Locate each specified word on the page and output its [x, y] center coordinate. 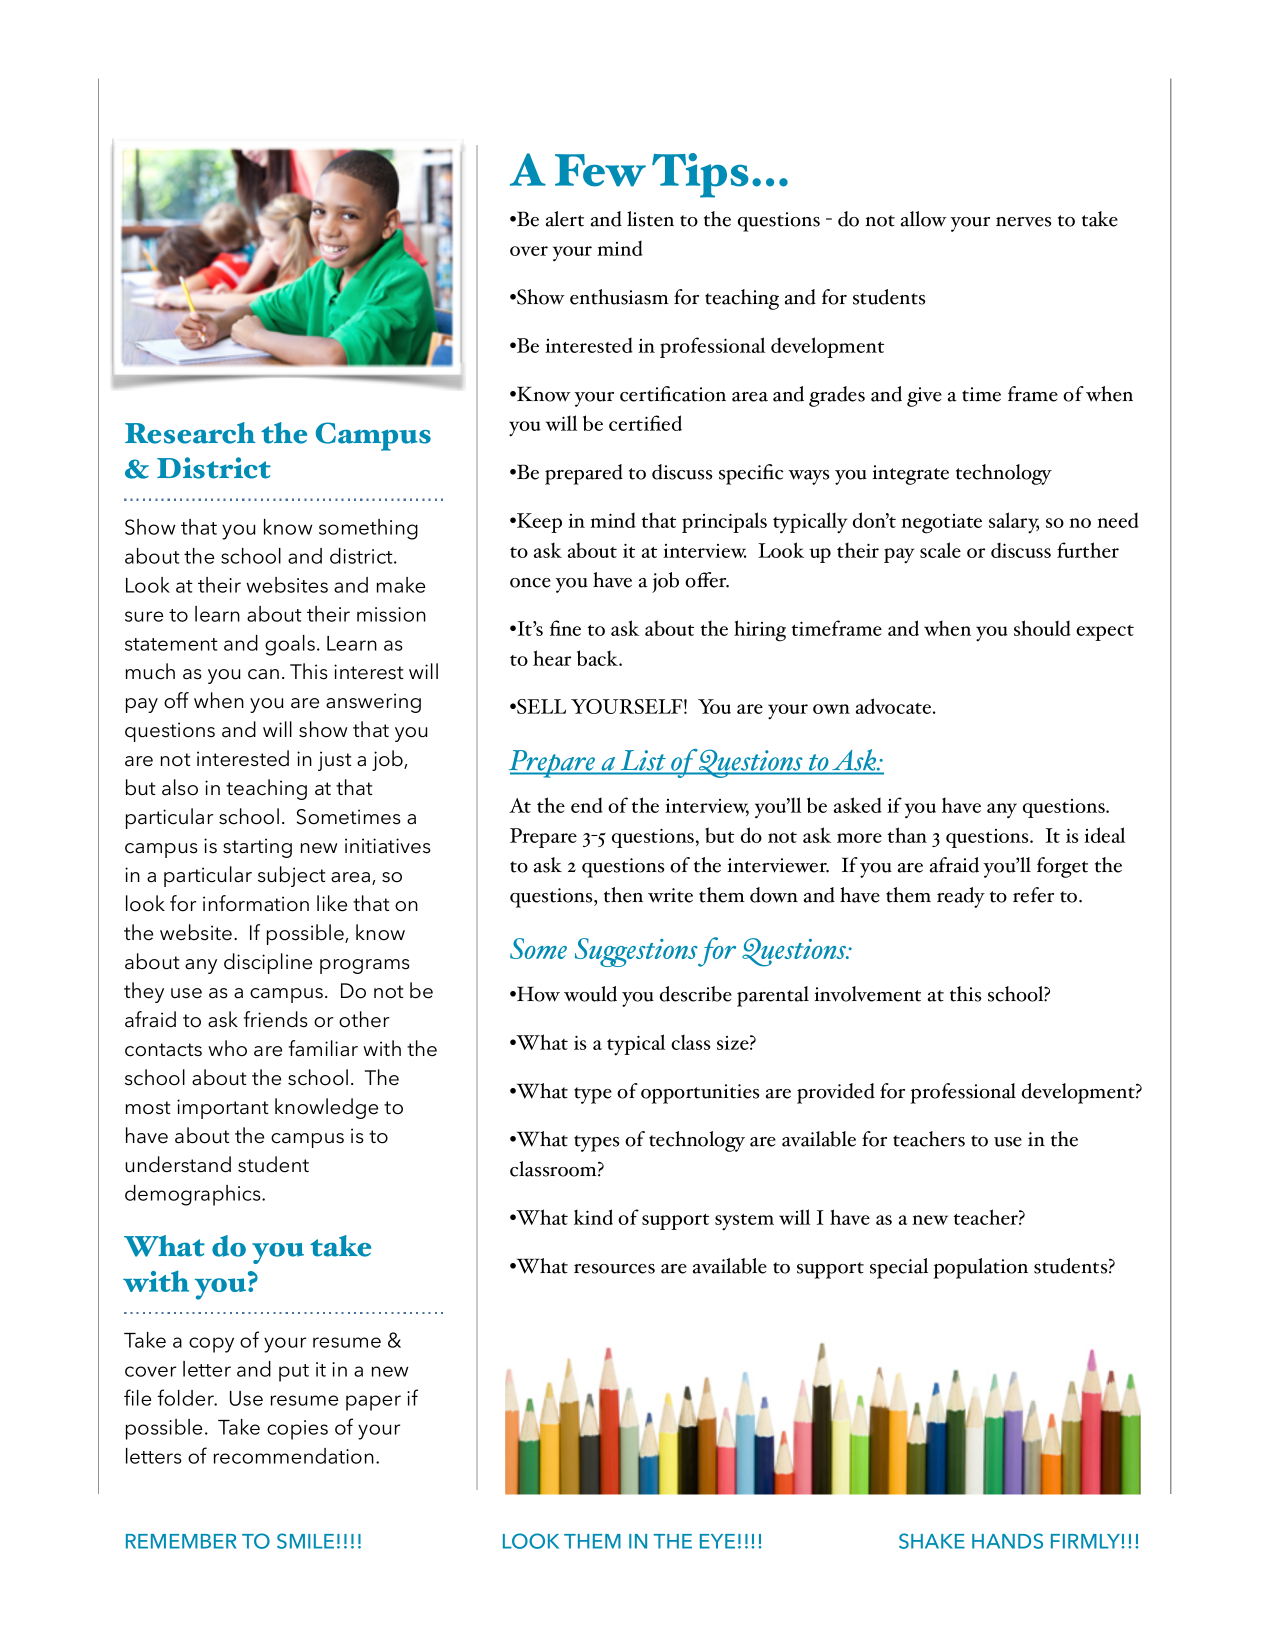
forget [1062, 867]
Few [600, 170]
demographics [194, 1195]
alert [565, 219]
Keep [538, 523]
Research [190, 433]
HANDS [1007, 1541]
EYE [717, 1541]
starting [257, 848]
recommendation [294, 1456]
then [623, 895]
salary [1014, 523]
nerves [1024, 222]
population [981, 1268]
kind [593, 1217]
